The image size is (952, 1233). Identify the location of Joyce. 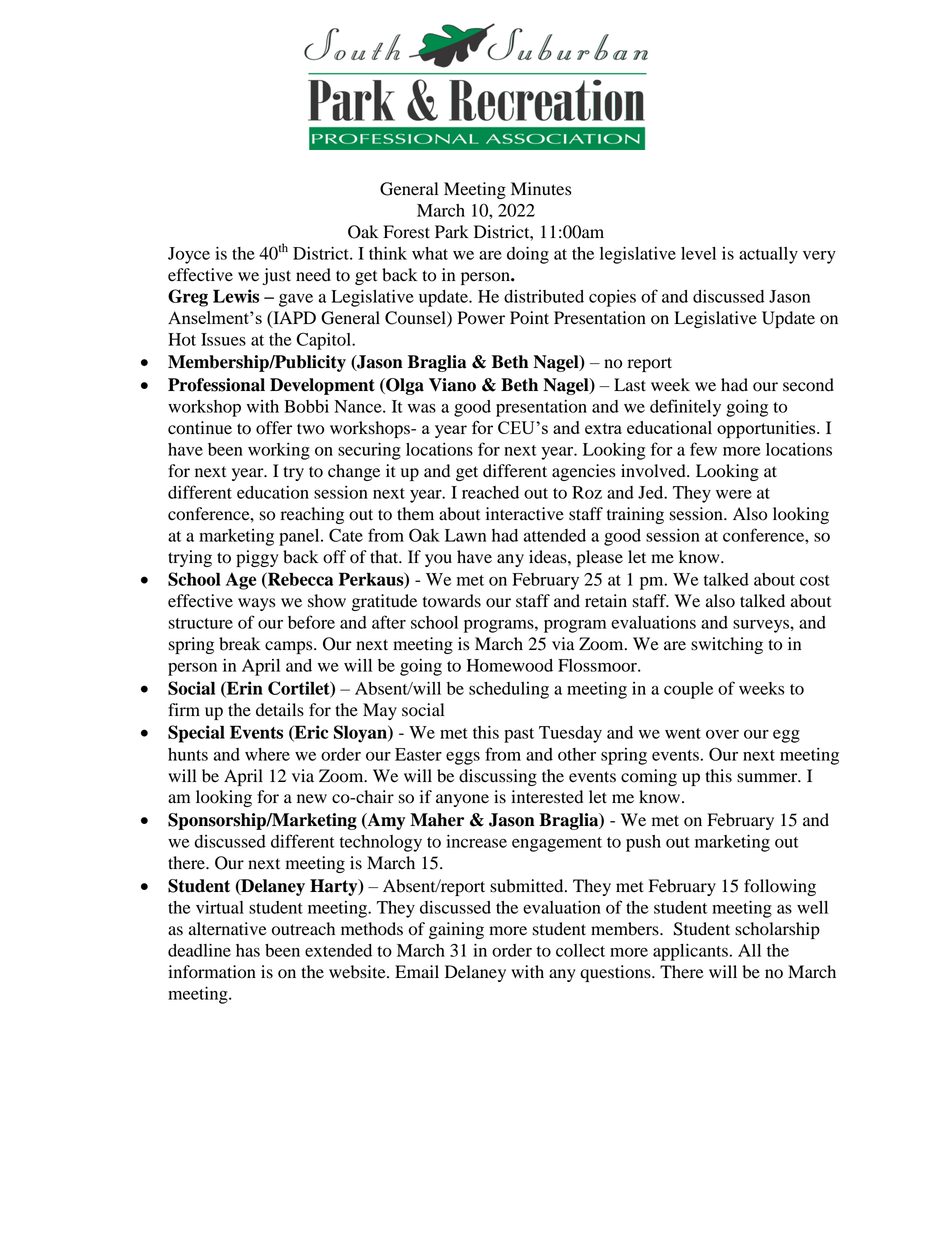
(189, 255).
